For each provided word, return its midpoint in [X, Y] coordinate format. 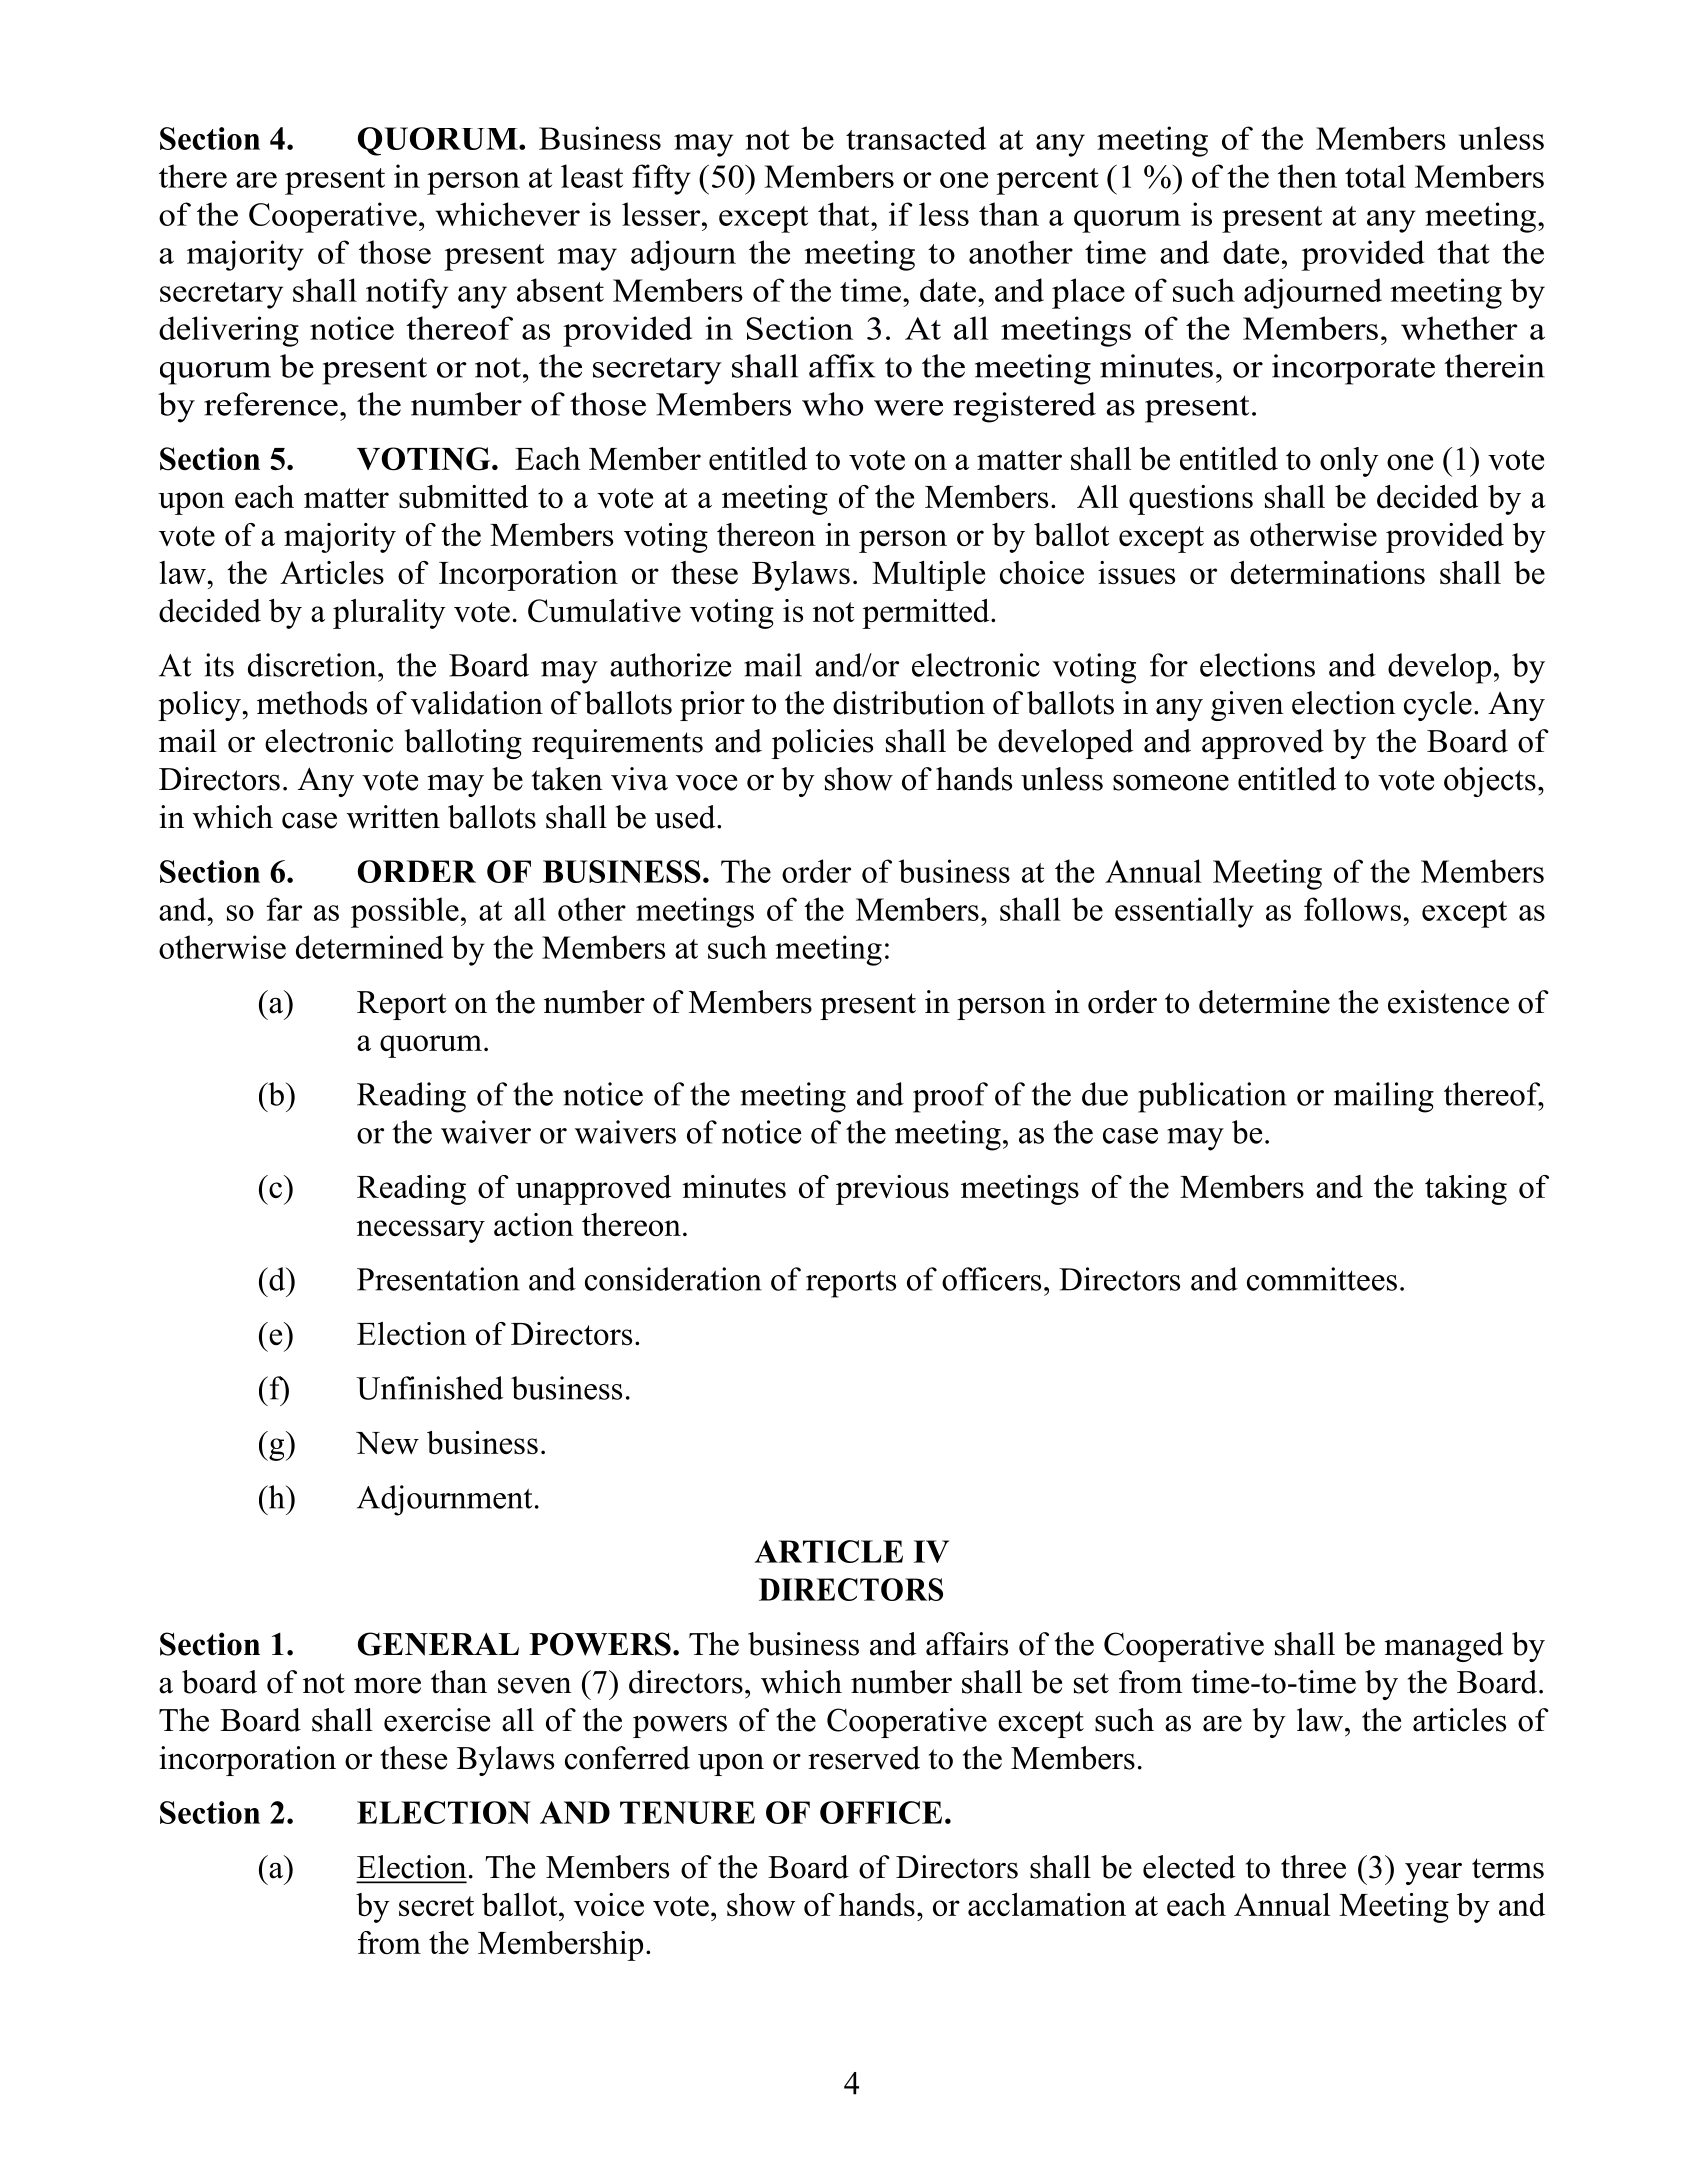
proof [950, 1097]
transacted [916, 138]
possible [405, 912]
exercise [437, 1720]
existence [1448, 1002]
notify [407, 293]
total [1375, 176]
